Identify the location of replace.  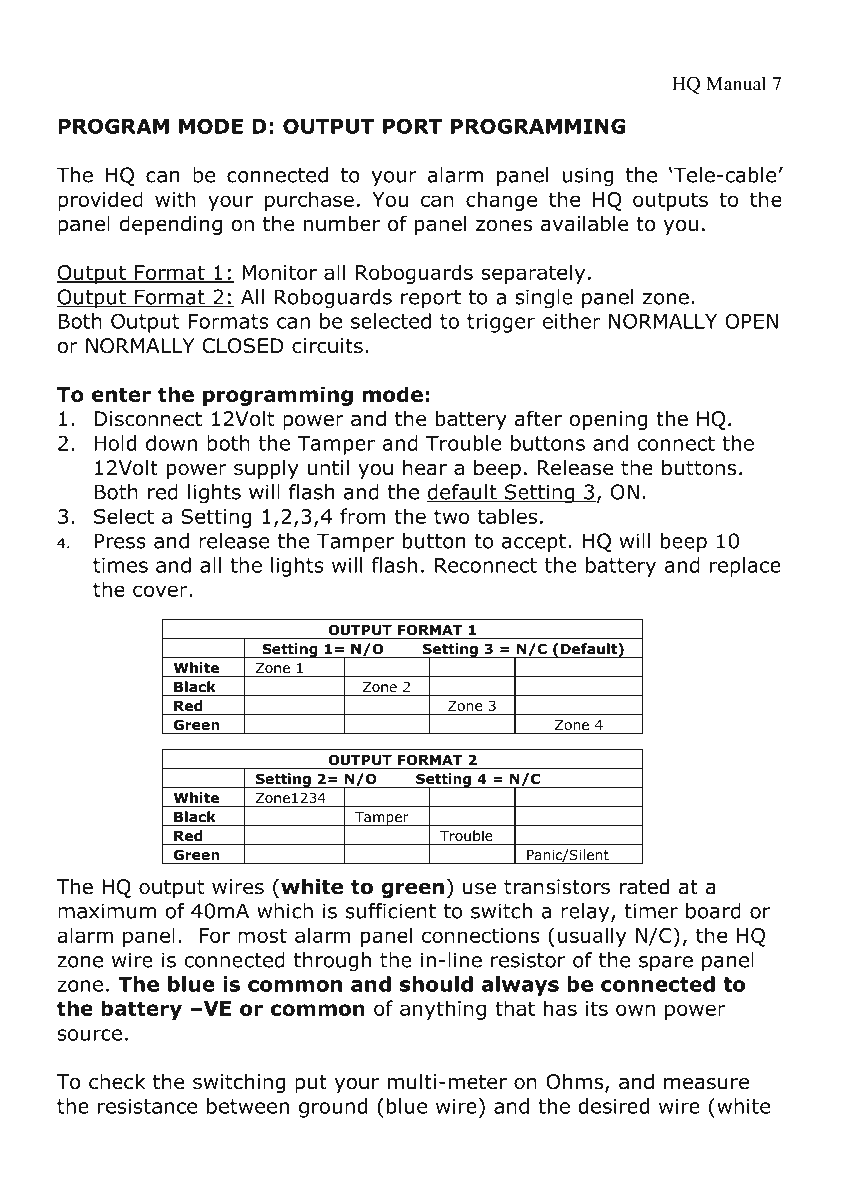
(745, 567).
